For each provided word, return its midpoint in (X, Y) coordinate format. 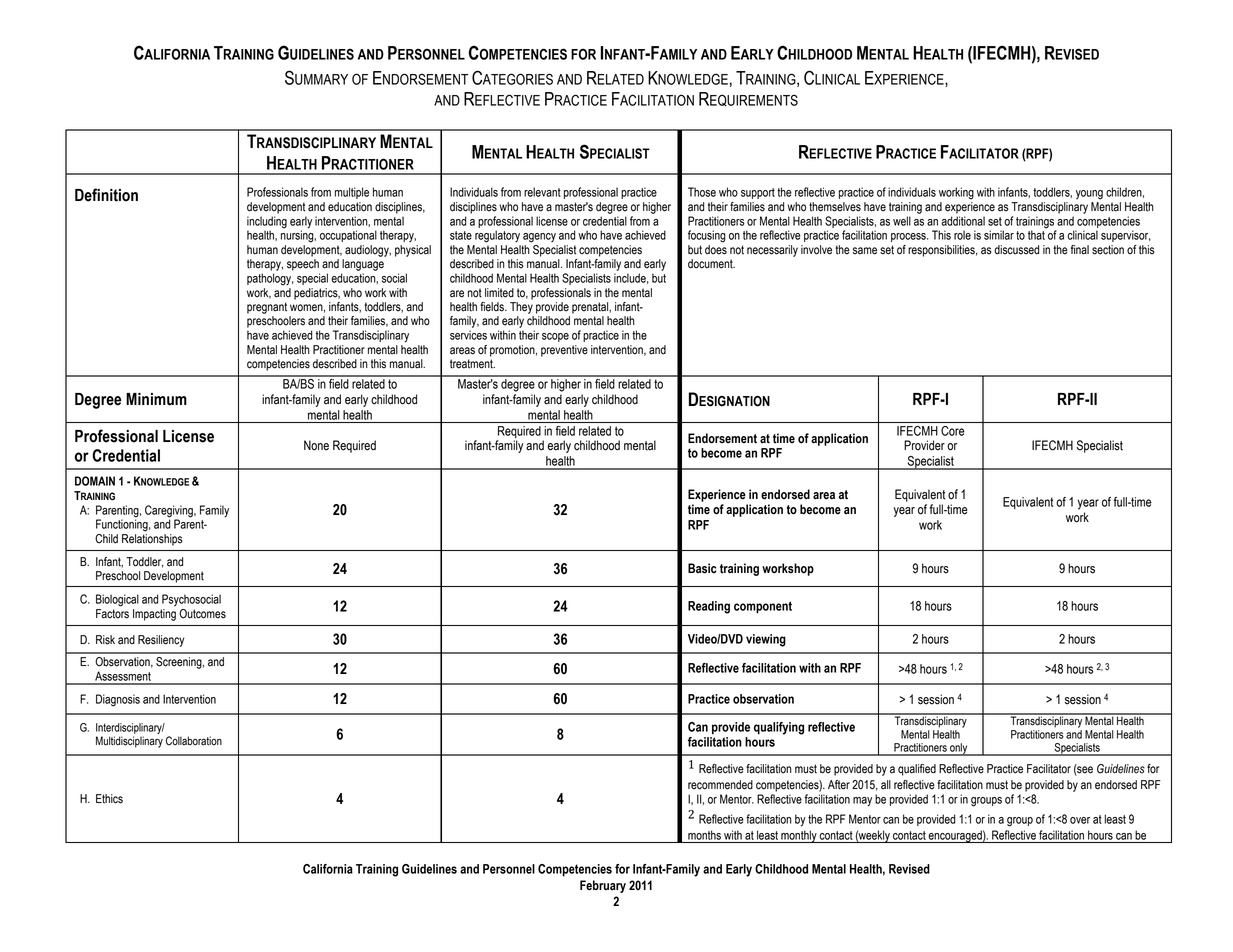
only (959, 749)
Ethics (109, 799)
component (763, 607)
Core (953, 431)
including (267, 223)
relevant (542, 192)
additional (963, 221)
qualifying (779, 728)
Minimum (156, 399)
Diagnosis (118, 700)
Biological (117, 600)
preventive (564, 351)
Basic (702, 568)
